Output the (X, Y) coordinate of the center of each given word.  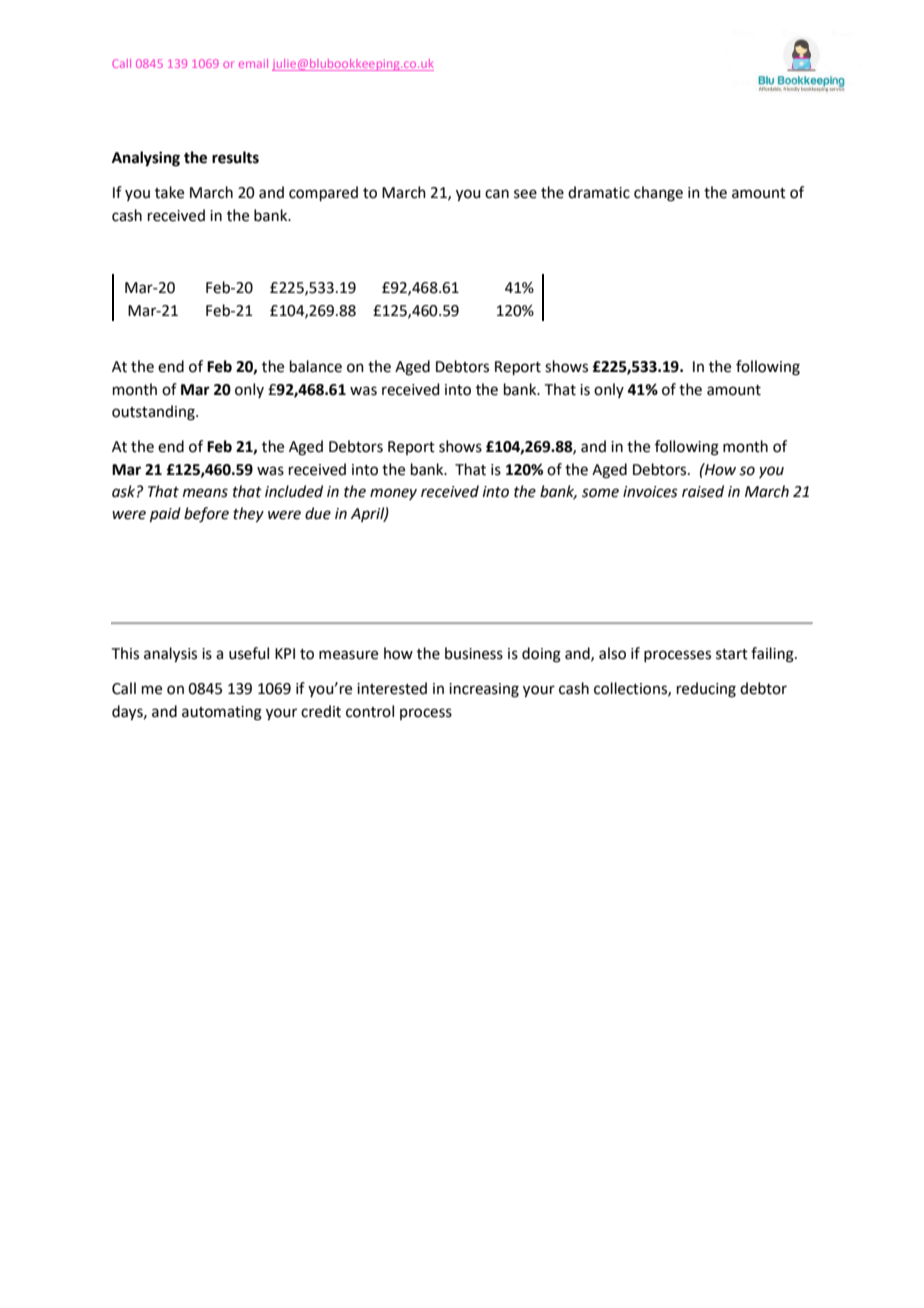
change (658, 194)
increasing (484, 690)
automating (222, 713)
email (253, 63)
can (497, 194)
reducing (706, 690)
